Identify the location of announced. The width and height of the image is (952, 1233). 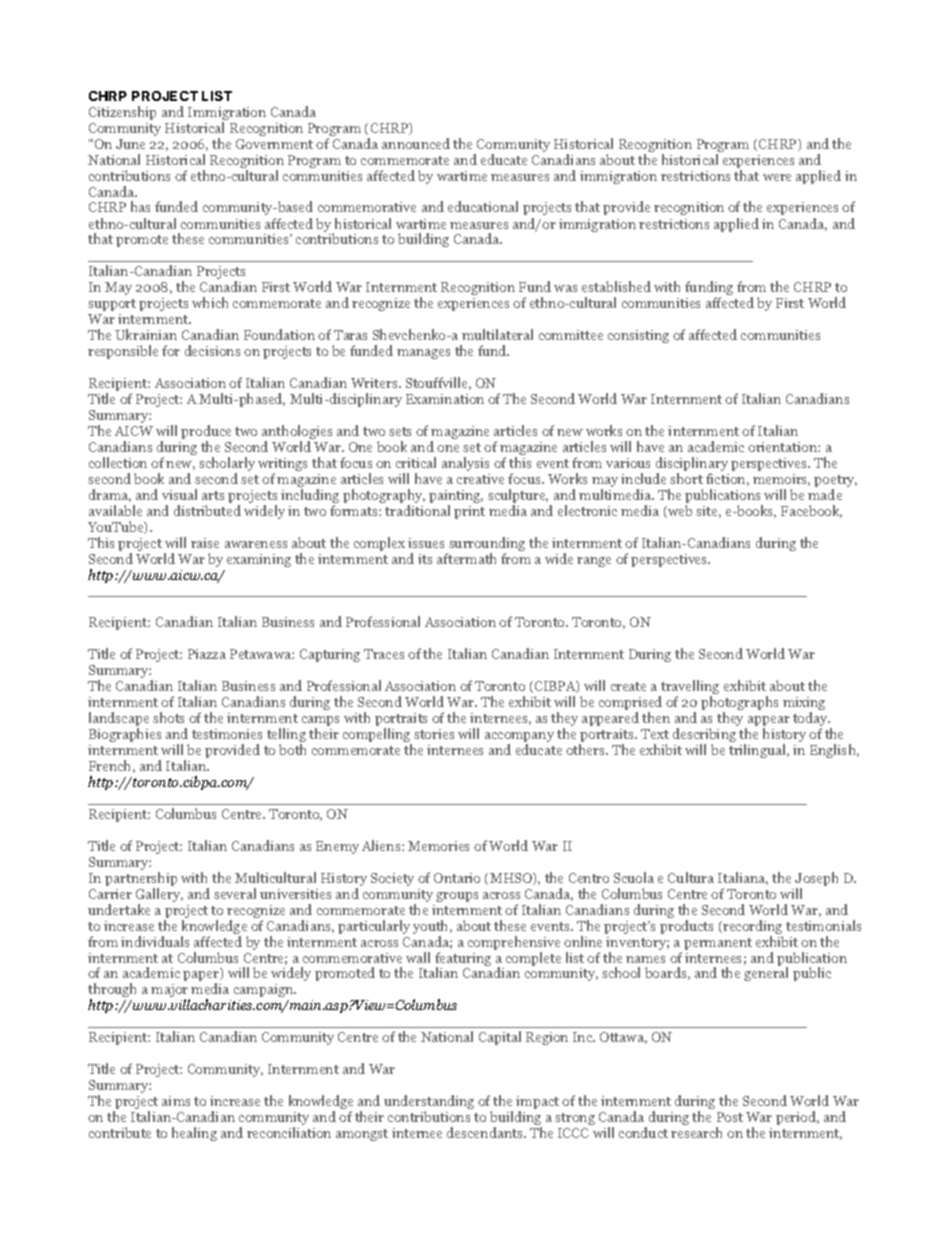
(416, 143).
